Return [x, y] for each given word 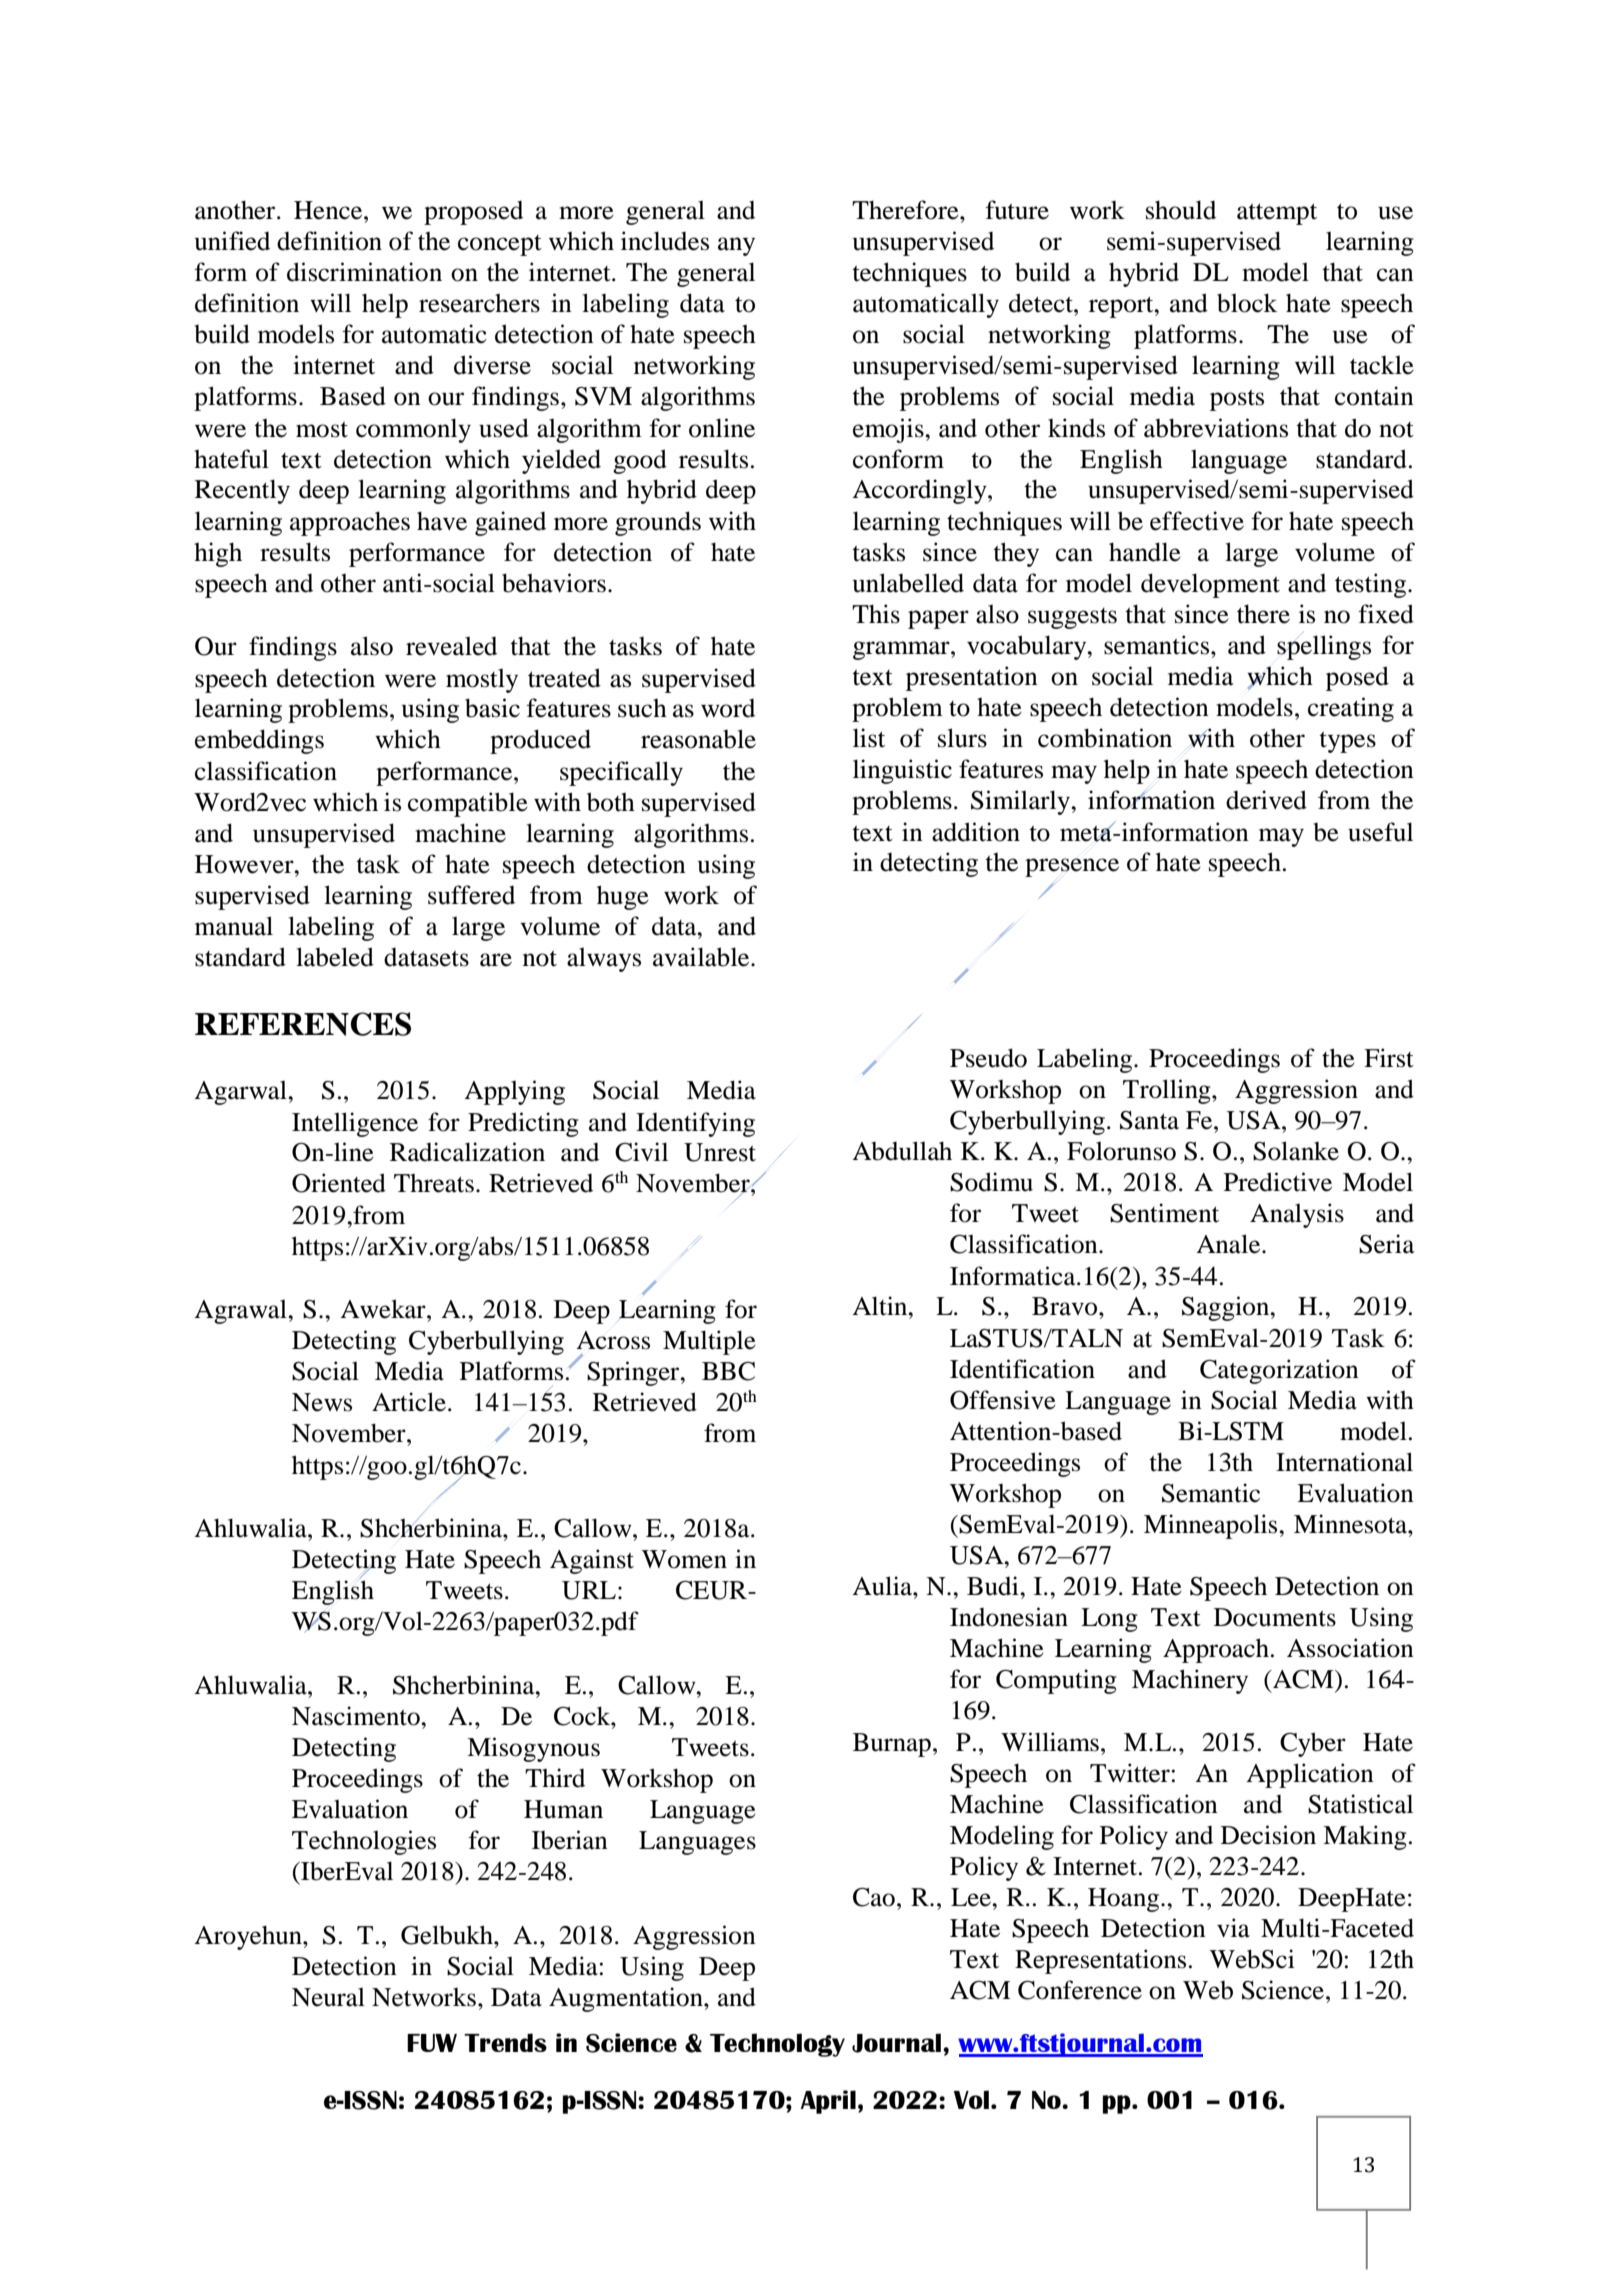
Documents [1275, 1617]
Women [684, 1559]
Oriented [339, 1183]
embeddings [259, 741]
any [736, 246]
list [869, 738]
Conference [1080, 1990]
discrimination [364, 272]
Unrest [720, 1152]
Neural [328, 1997]
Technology [777, 2045]
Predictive [1278, 1182]
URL [589, 1590]
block [1247, 303]
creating [1351, 709]
